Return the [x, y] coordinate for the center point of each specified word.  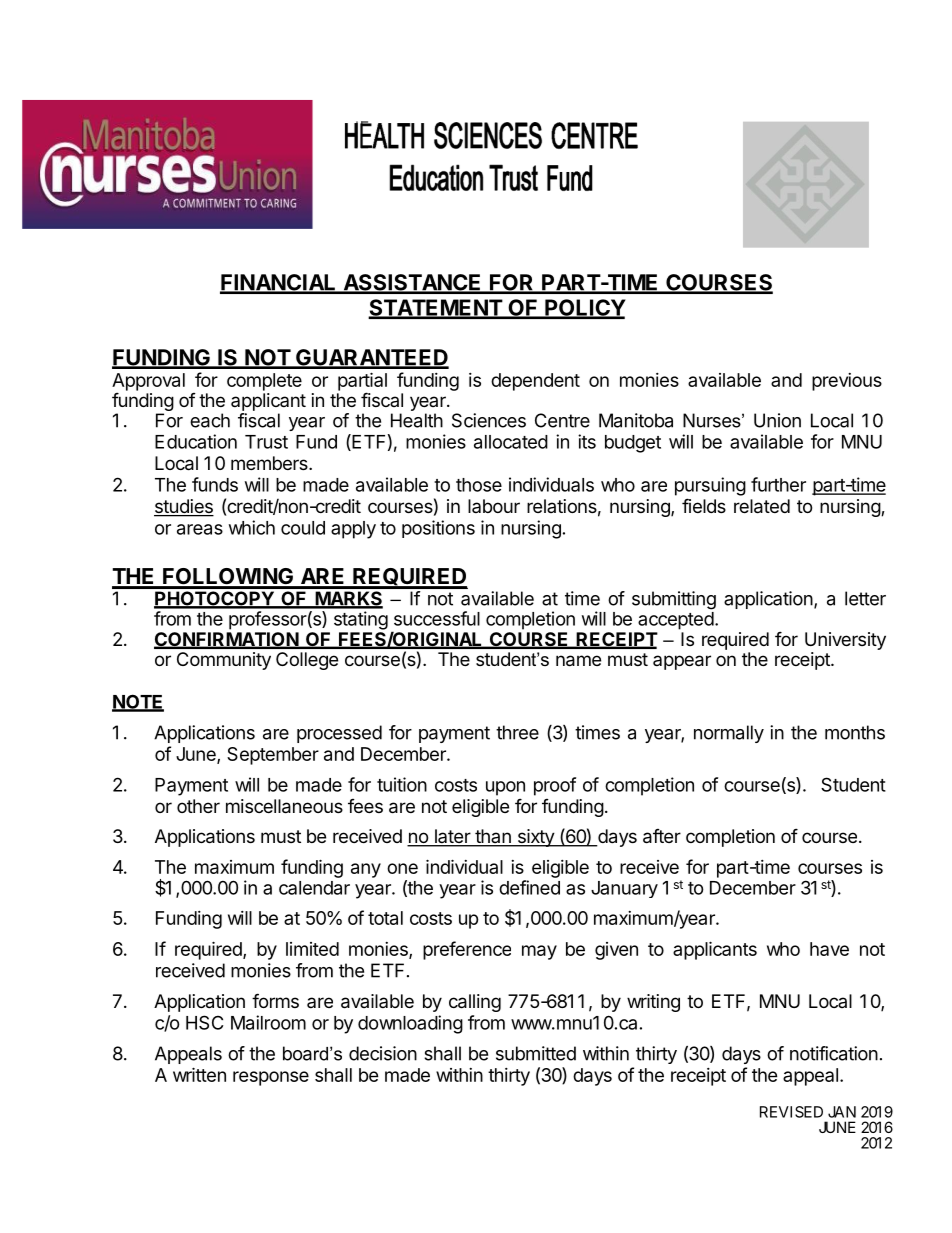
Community [224, 661]
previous [847, 382]
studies [184, 507]
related [762, 506]
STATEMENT [436, 308]
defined [529, 887]
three [517, 732]
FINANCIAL [279, 283]
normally [729, 734]
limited [312, 949]
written [199, 1074]
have [829, 949]
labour [494, 506]
